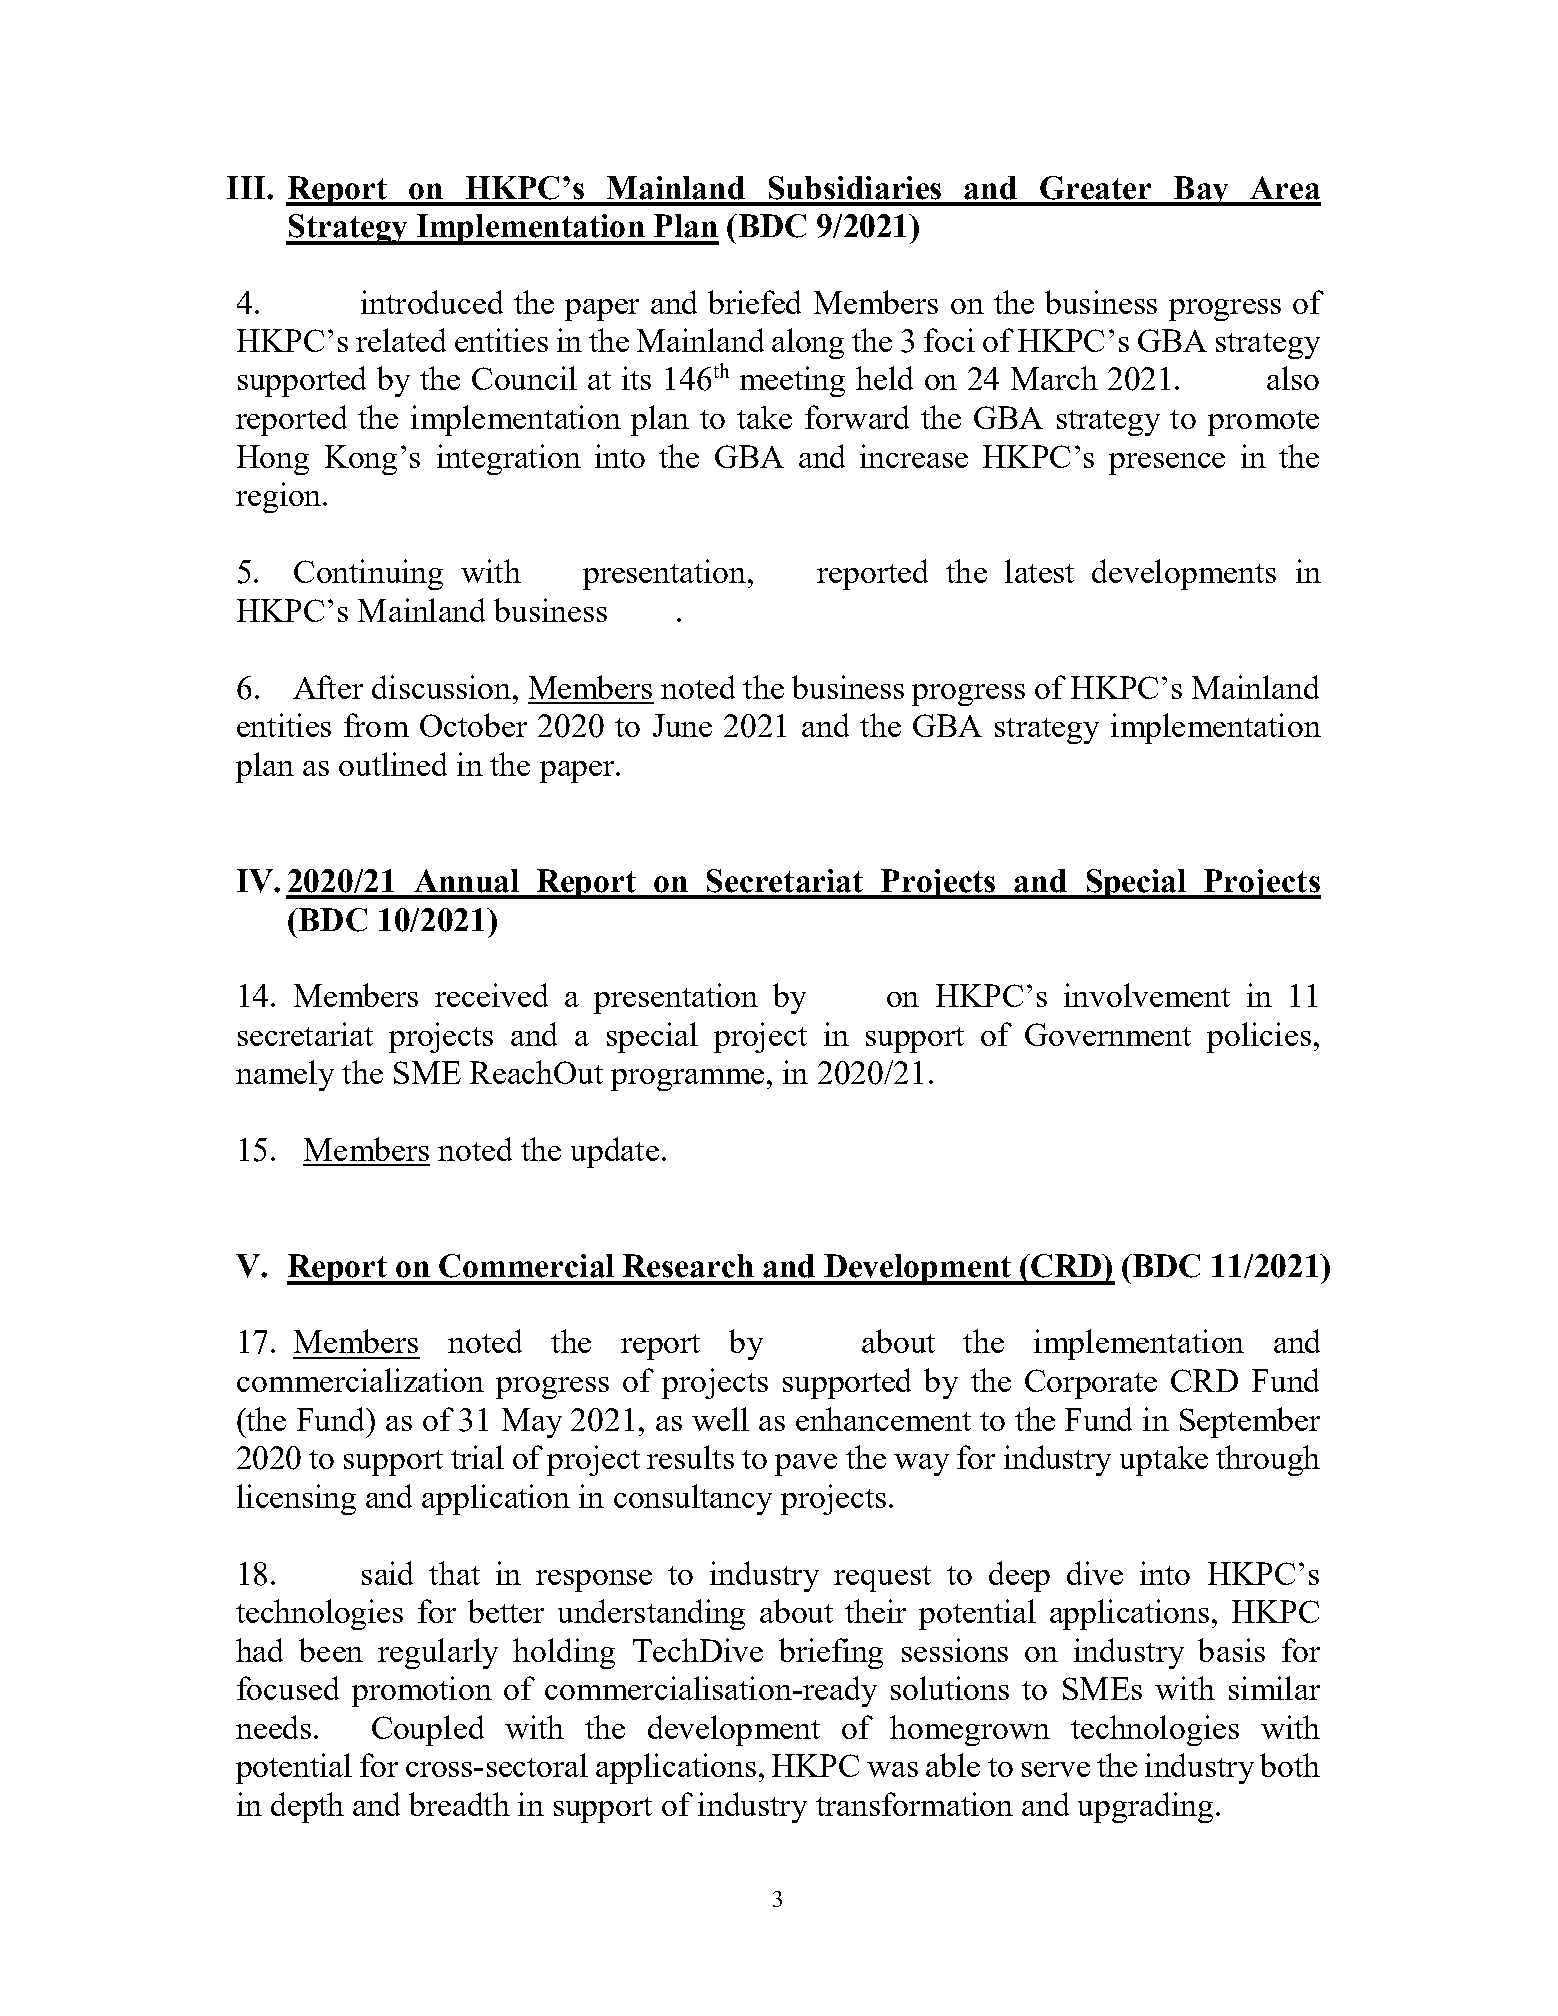  I want to click on Government, so click(1108, 1034).
